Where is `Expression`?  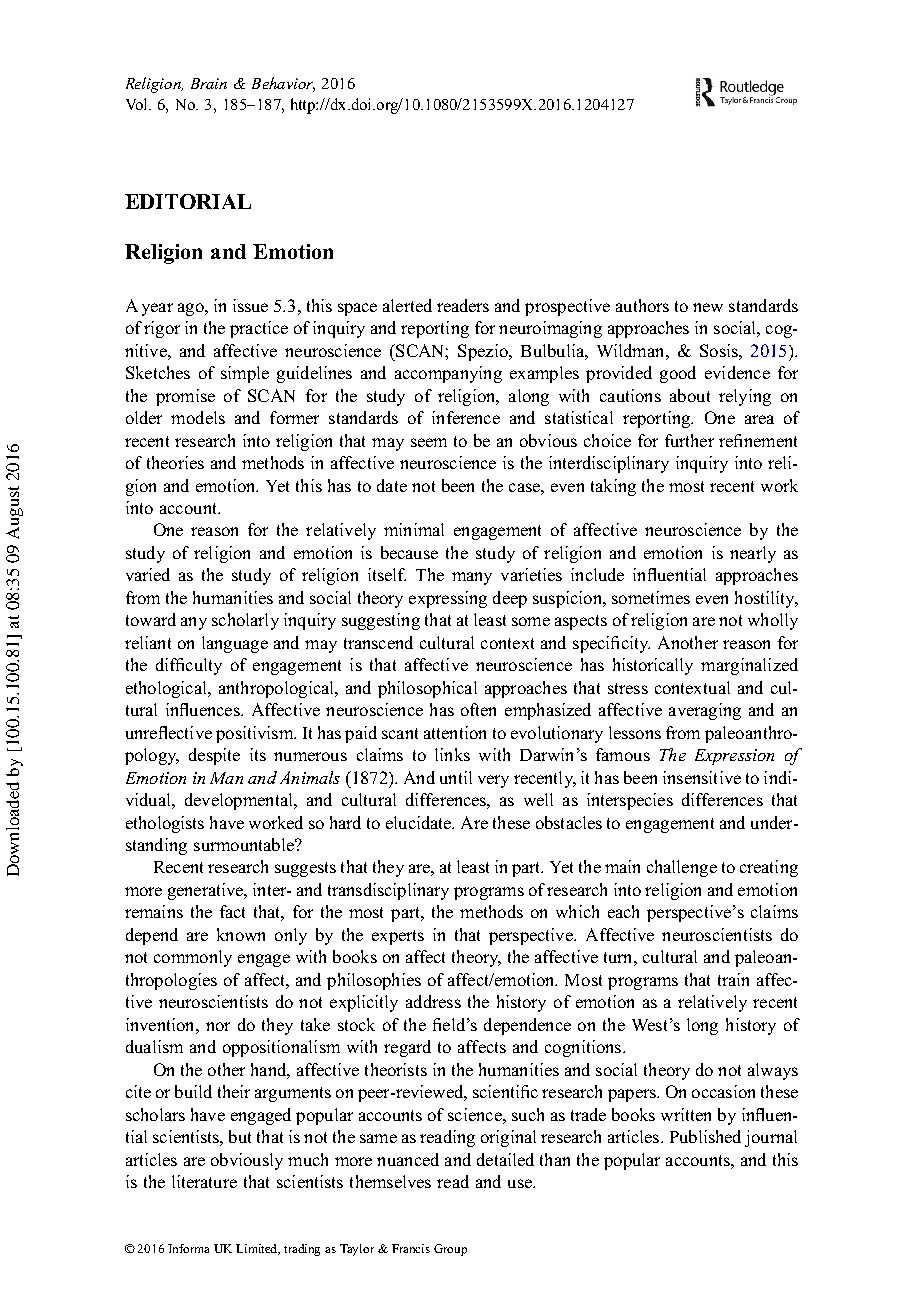 Expression is located at coordinates (734, 757).
